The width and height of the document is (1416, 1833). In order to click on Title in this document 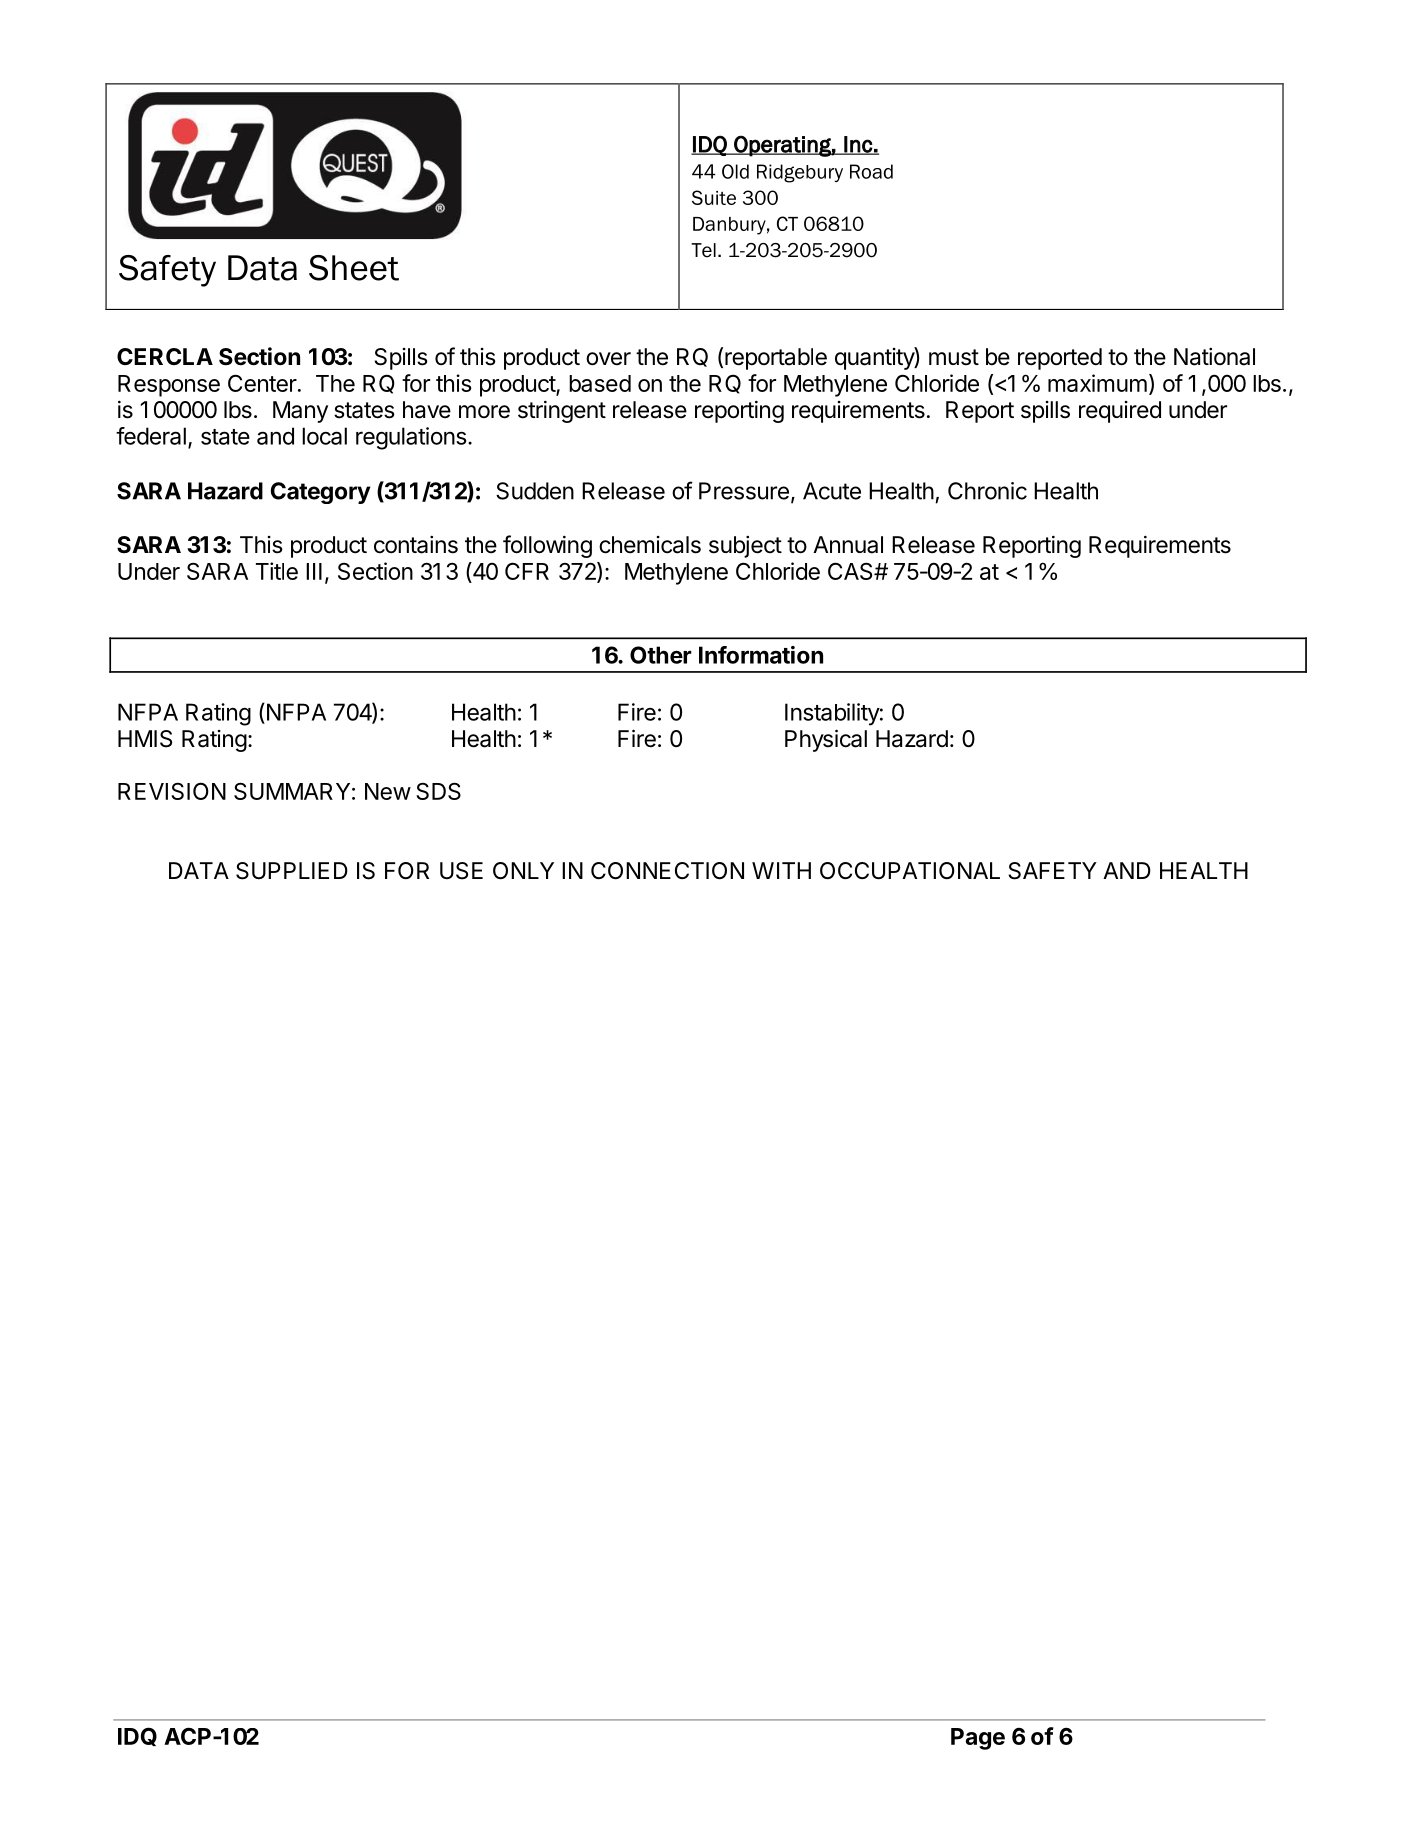, I will do `click(277, 571)`.
